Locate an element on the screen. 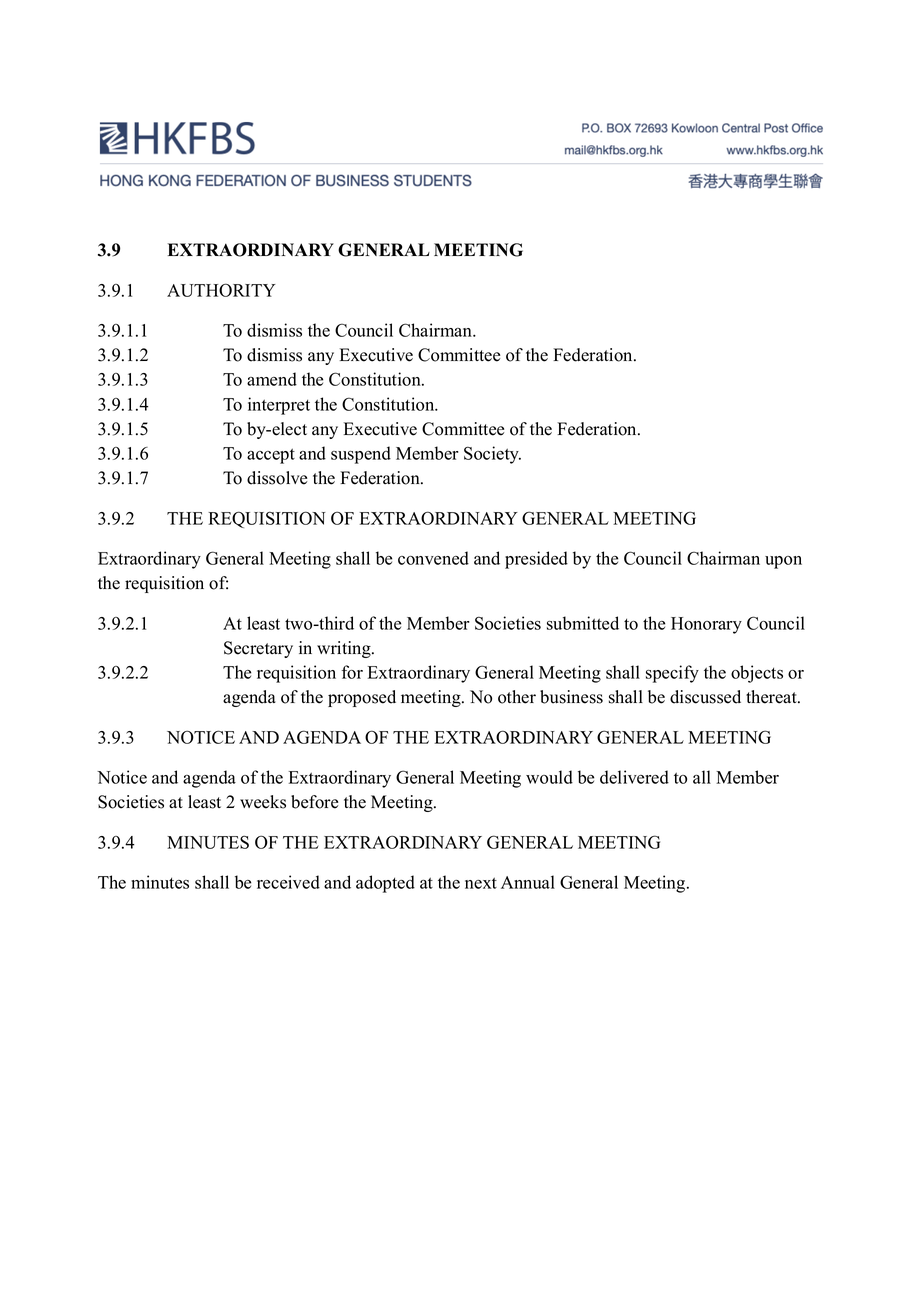 This screenshot has height=1307, width=924. other is located at coordinates (517, 697).
